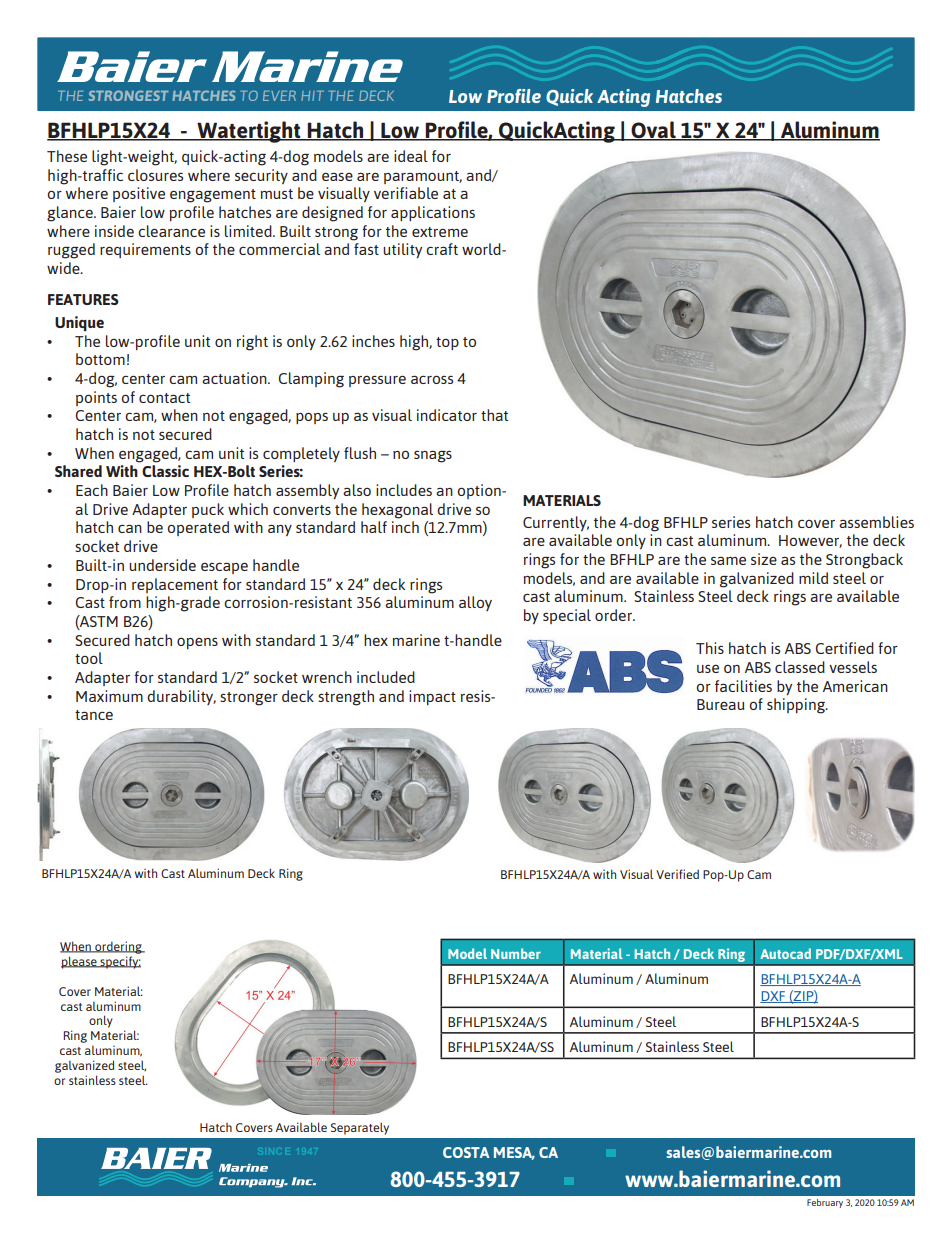 This document has height=1233, width=952. Describe the element at coordinates (411, 156) in the document. I see `ideal` at that location.
